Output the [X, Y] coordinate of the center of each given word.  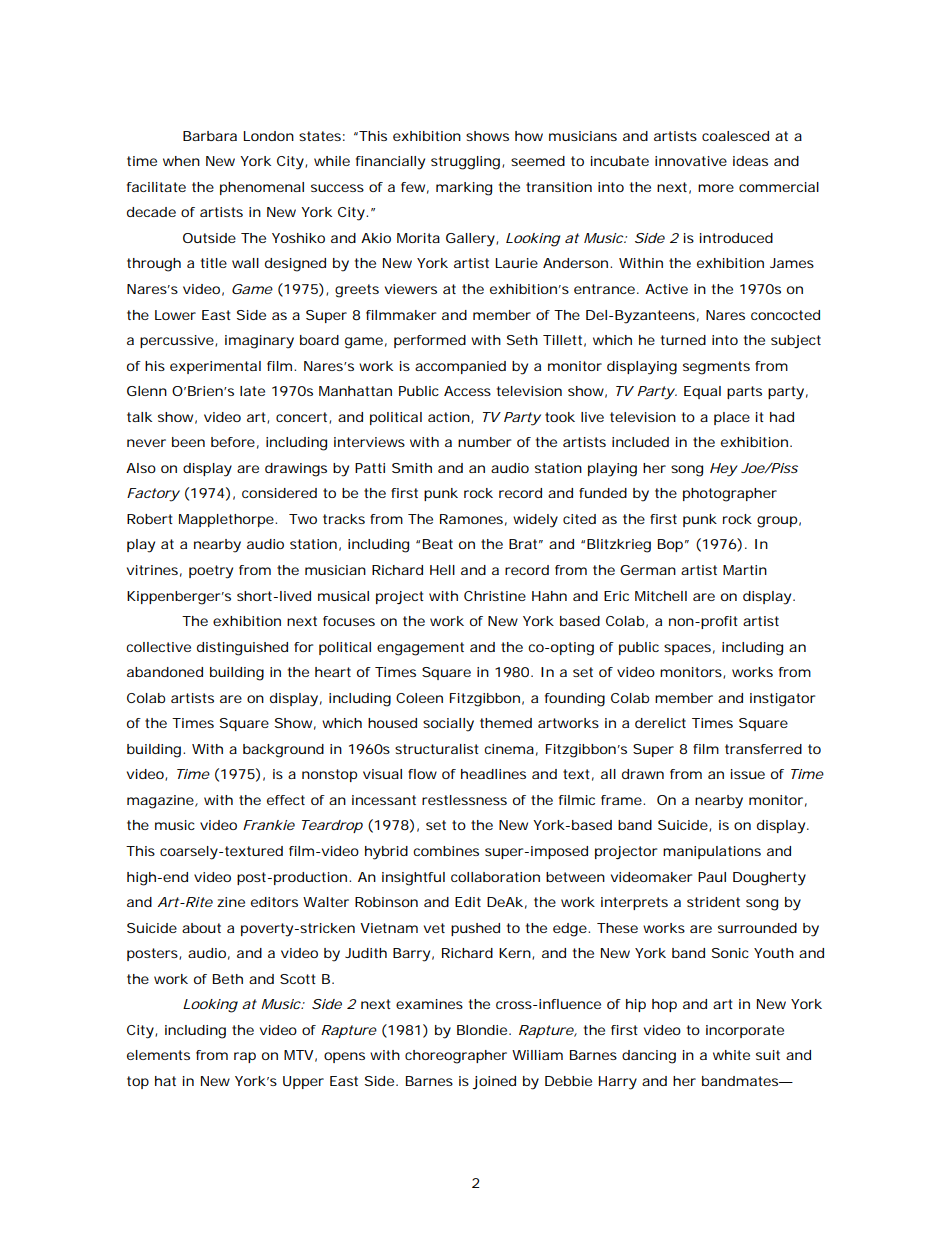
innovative [691, 161]
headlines [493, 774]
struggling [465, 163]
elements [158, 1055]
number [484, 442]
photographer [730, 495]
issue [748, 774]
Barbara [210, 136]
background [283, 751]
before [233, 442]
